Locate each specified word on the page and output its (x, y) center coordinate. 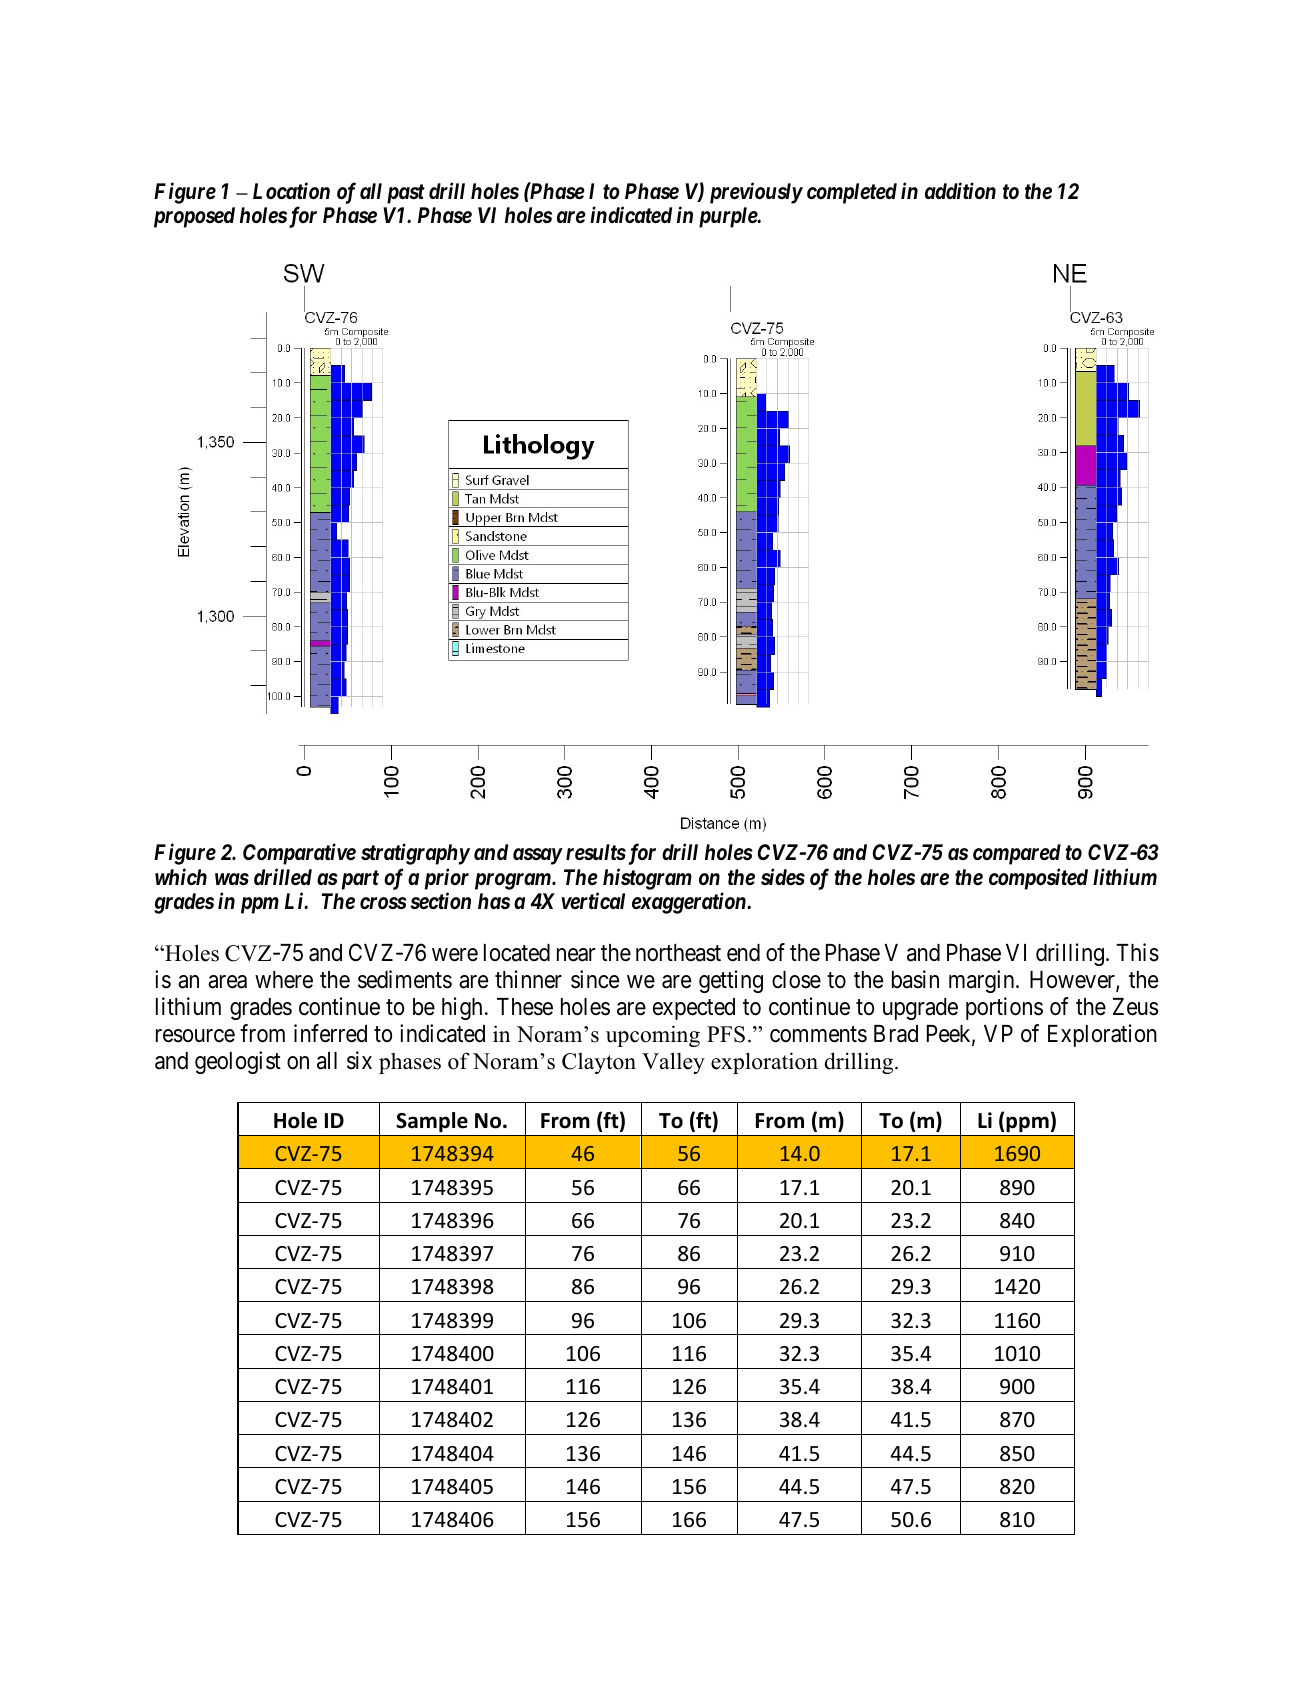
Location (291, 190)
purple (729, 217)
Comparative (299, 854)
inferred (330, 1033)
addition (960, 190)
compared (1017, 854)
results (596, 852)
